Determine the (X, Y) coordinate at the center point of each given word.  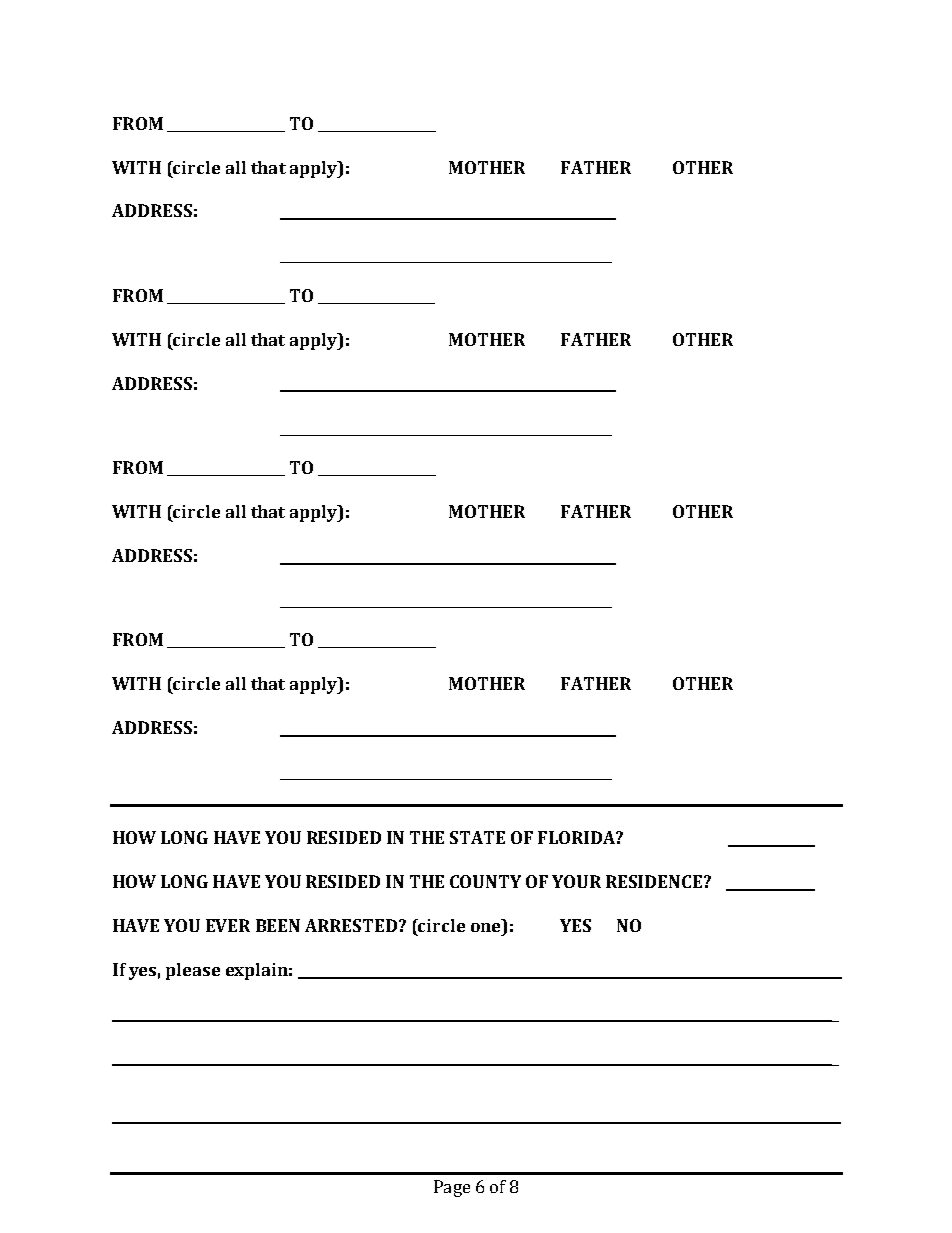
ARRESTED (352, 925)
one (485, 927)
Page (452, 1188)
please (193, 971)
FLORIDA (577, 837)
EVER (228, 925)
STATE (477, 837)
